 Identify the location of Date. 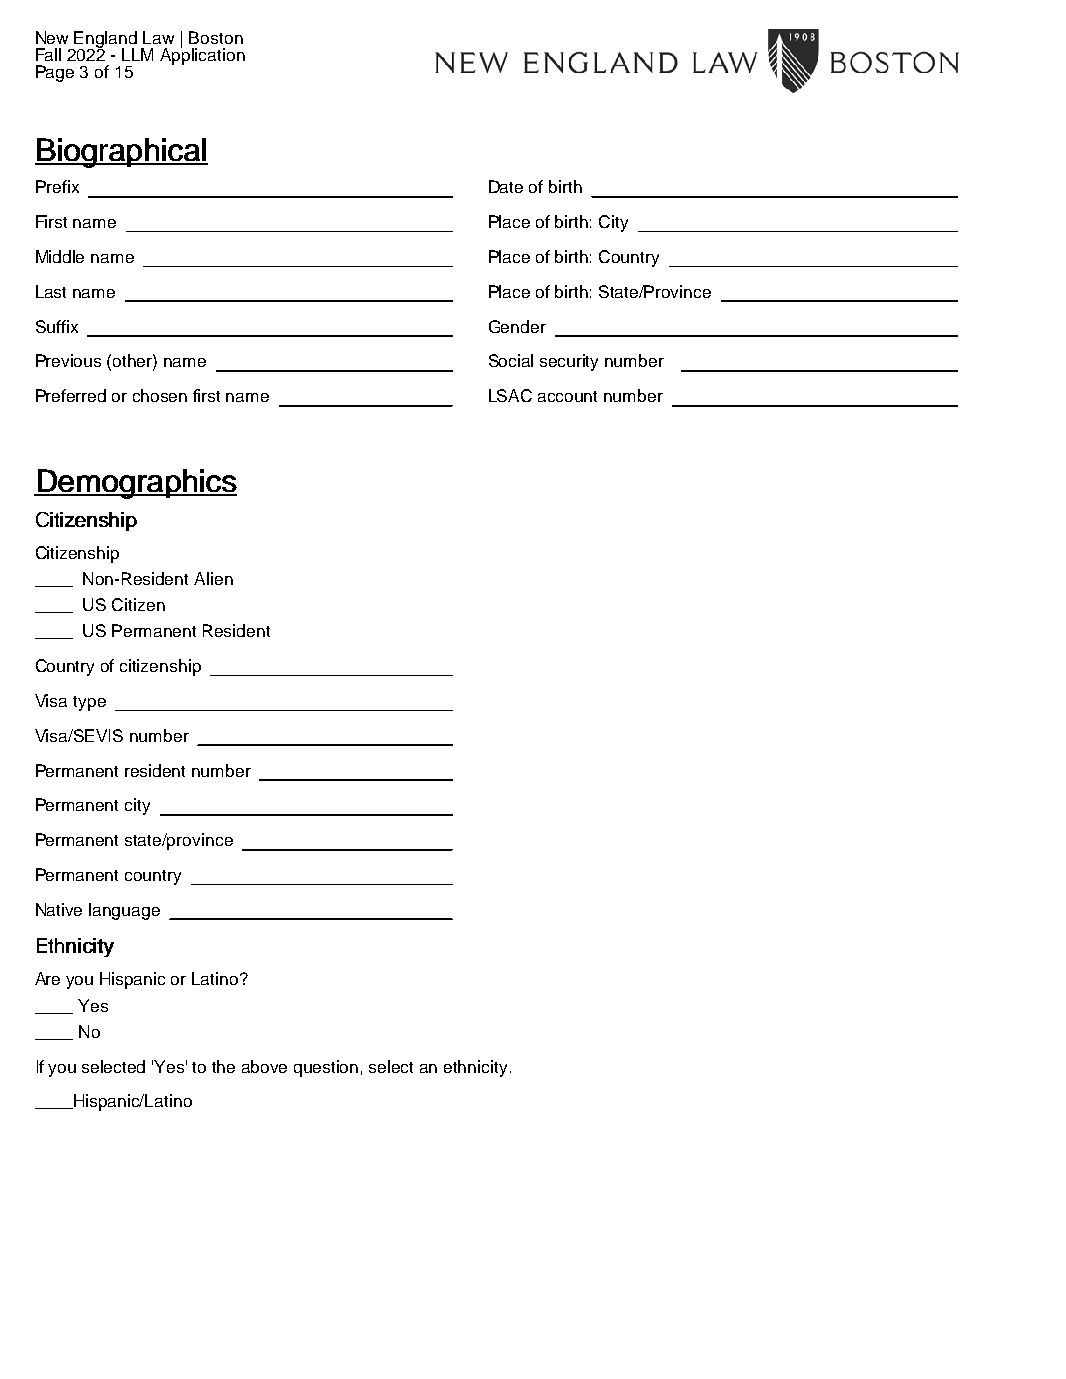
(506, 186).
